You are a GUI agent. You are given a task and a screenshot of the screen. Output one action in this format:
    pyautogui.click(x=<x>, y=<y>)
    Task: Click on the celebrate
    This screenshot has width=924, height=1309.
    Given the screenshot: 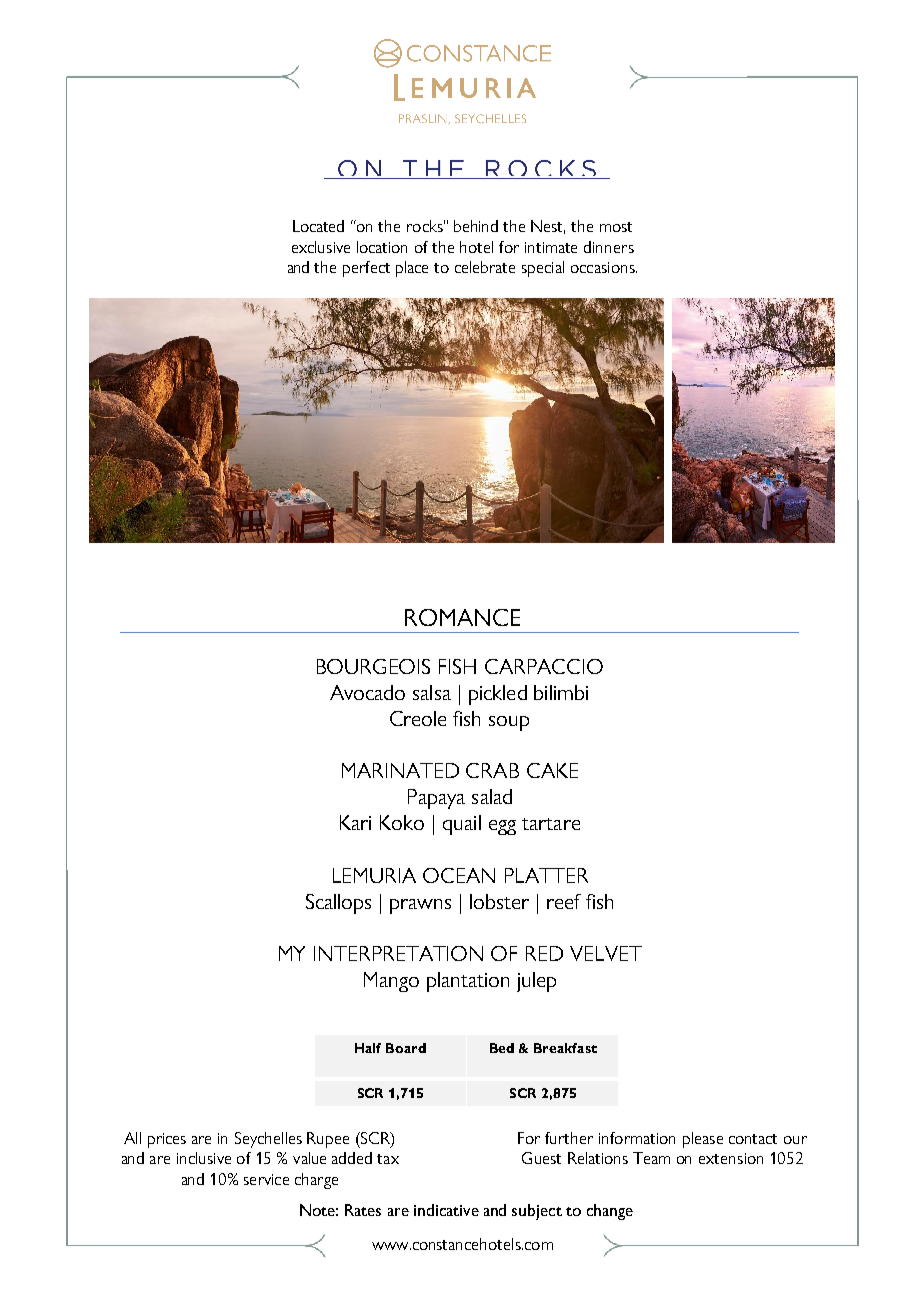 What is the action you would take?
    pyautogui.click(x=485, y=267)
